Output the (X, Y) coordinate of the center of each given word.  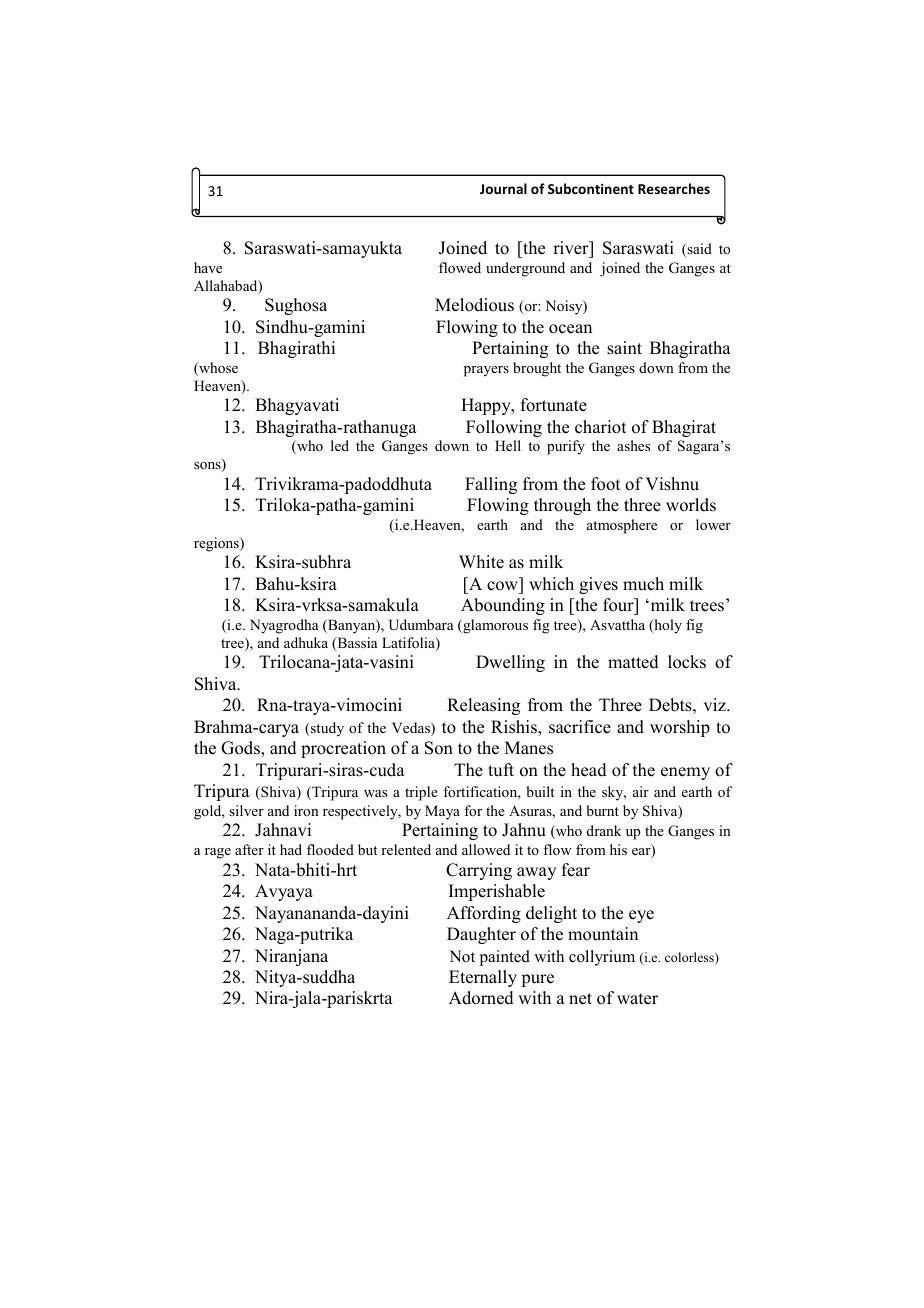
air (641, 791)
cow (502, 586)
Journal (503, 188)
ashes (633, 445)
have (208, 267)
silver (246, 810)
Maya (442, 812)
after (249, 849)
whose (217, 369)
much (643, 584)
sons (208, 467)
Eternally (483, 978)
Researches (674, 188)
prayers (486, 371)
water (637, 999)
